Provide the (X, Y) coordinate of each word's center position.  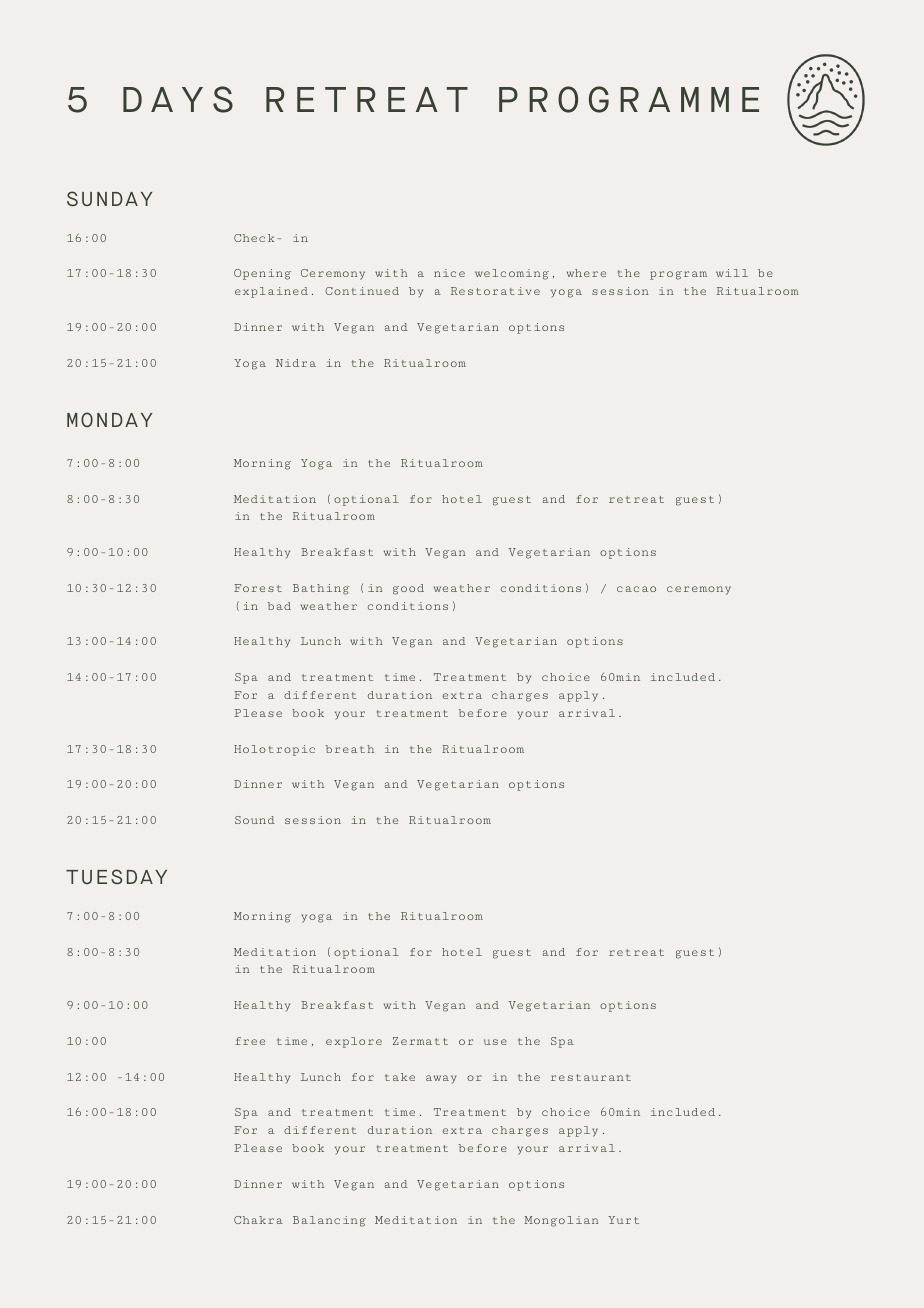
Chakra (258, 1220)
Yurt (623, 1220)
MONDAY (109, 419)
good (408, 589)
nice (449, 273)
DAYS (178, 99)
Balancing (329, 1221)
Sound (254, 820)
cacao (636, 589)
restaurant (591, 1077)
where (586, 273)
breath (350, 749)
